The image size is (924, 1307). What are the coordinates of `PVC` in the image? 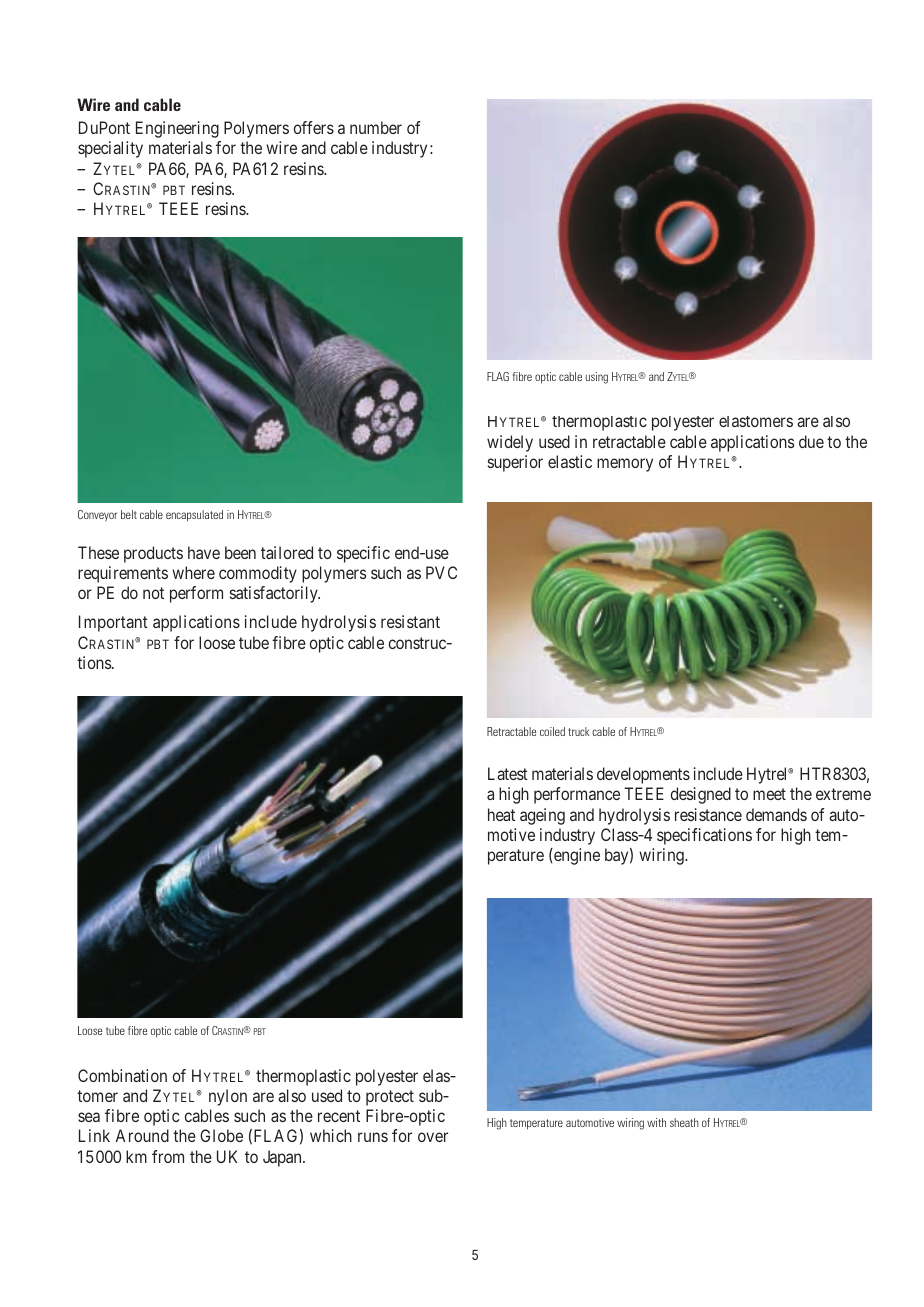 It's located at (441, 572).
